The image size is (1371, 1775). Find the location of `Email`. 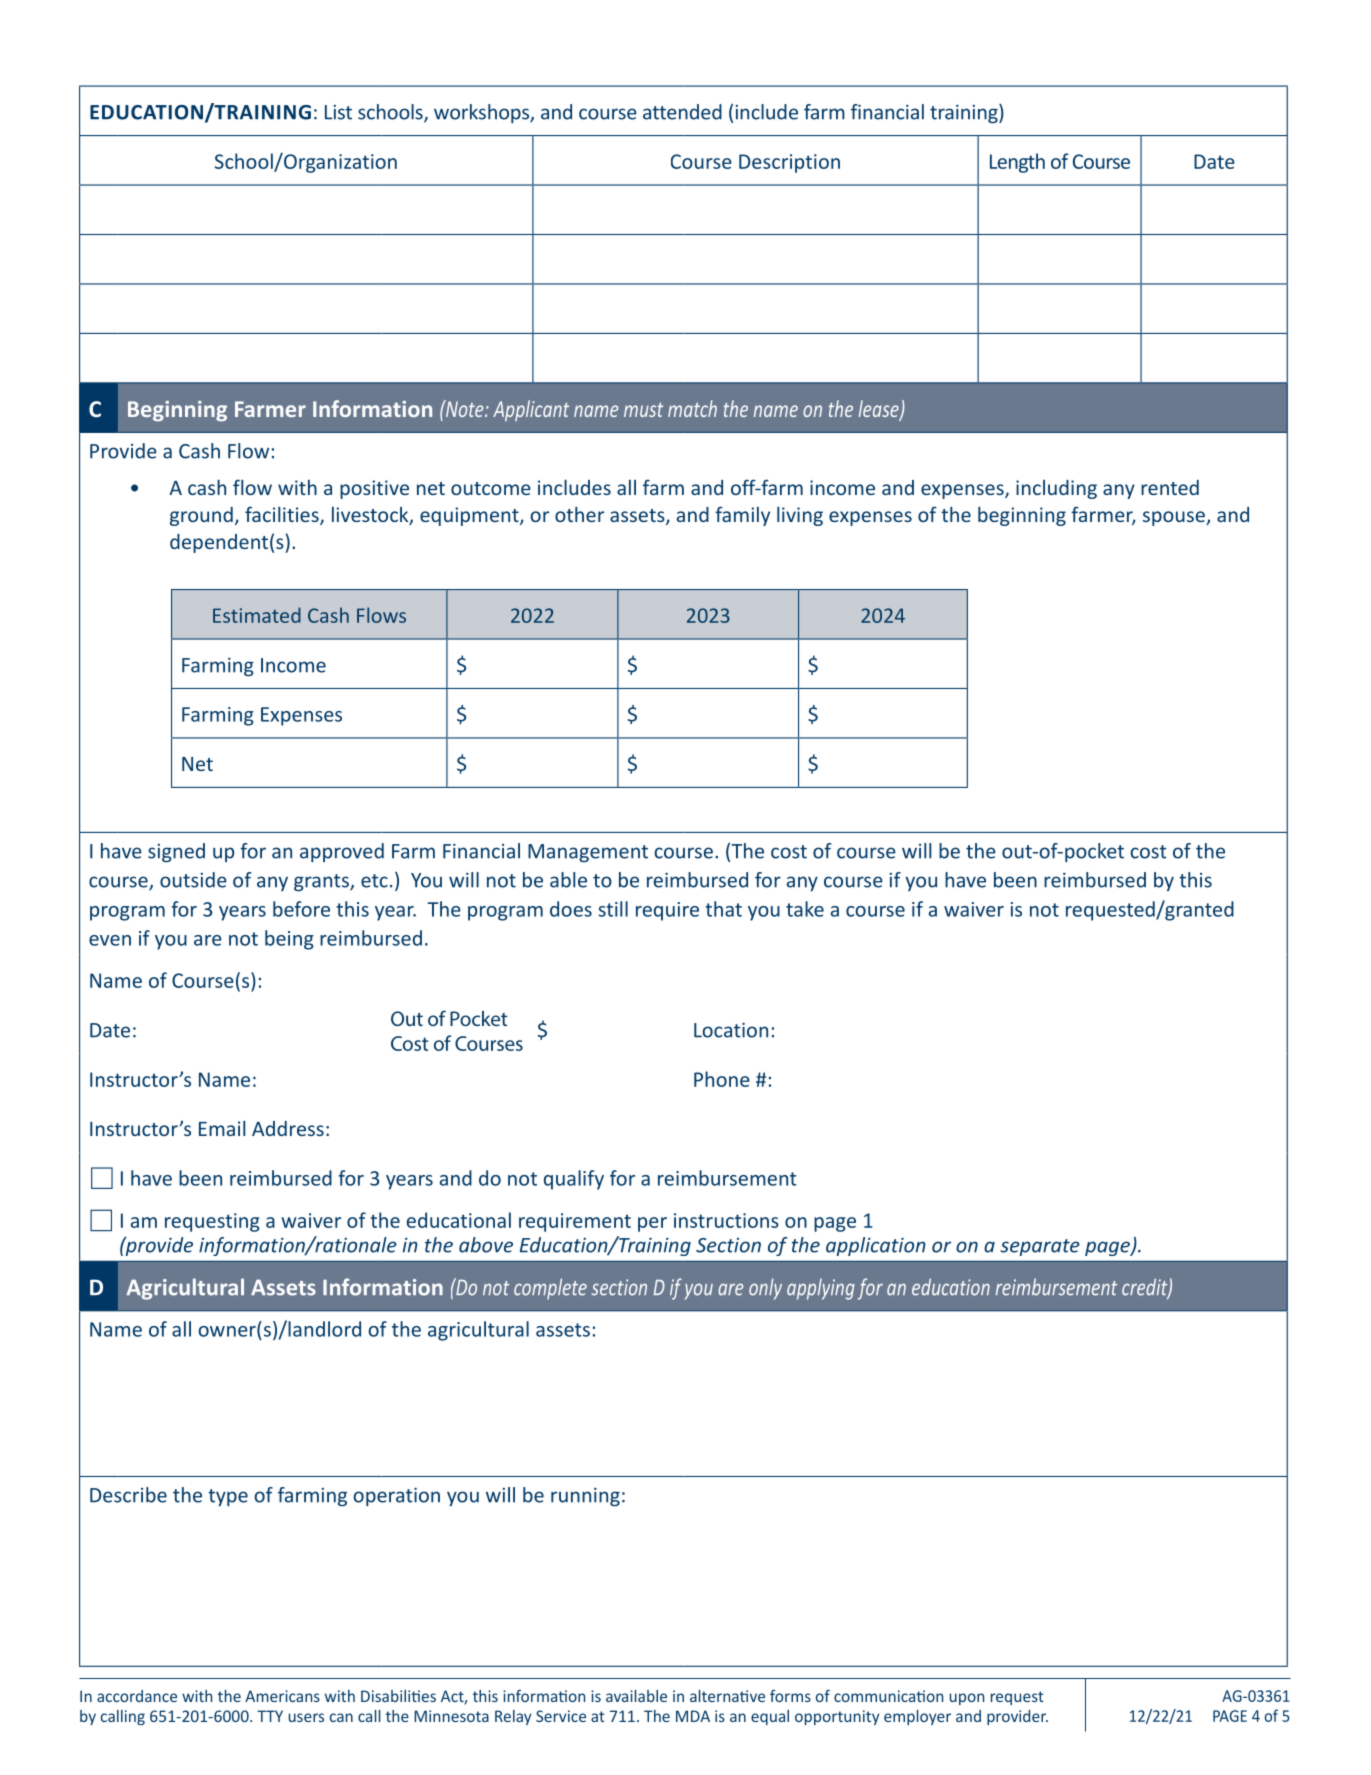

Email is located at coordinates (222, 1128).
